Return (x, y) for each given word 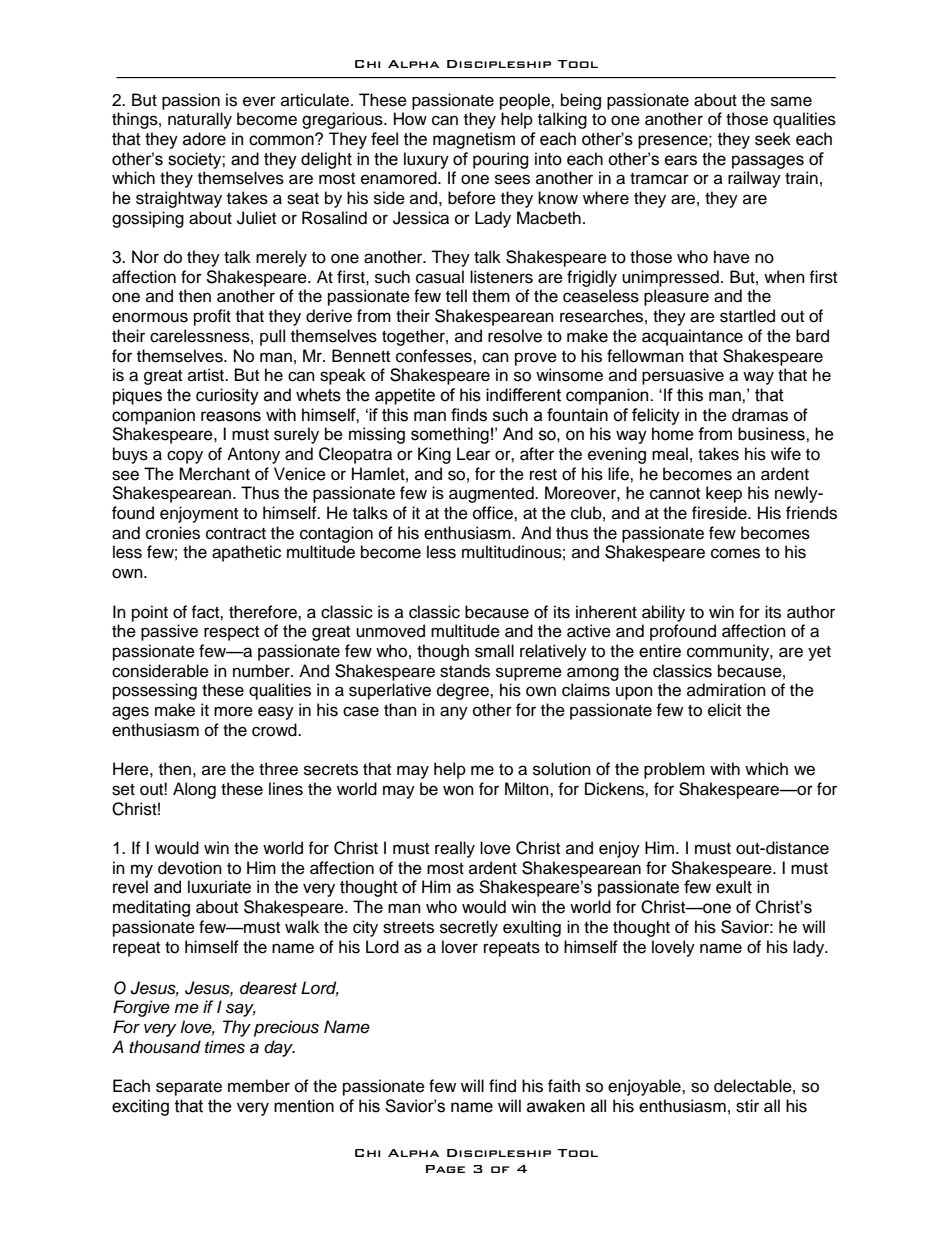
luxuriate (219, 887)
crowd (275, 730)
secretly (469, 928)
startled (747, 316)
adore (204, 139)
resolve (515, 336)
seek (773, 139)
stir (747, 1106)
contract (236, 534)
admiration (726, 690)
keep (724, 494)
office (494, 513)
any (454, 713)
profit (212, 317)
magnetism (474, 140)
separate (189, 1088)
